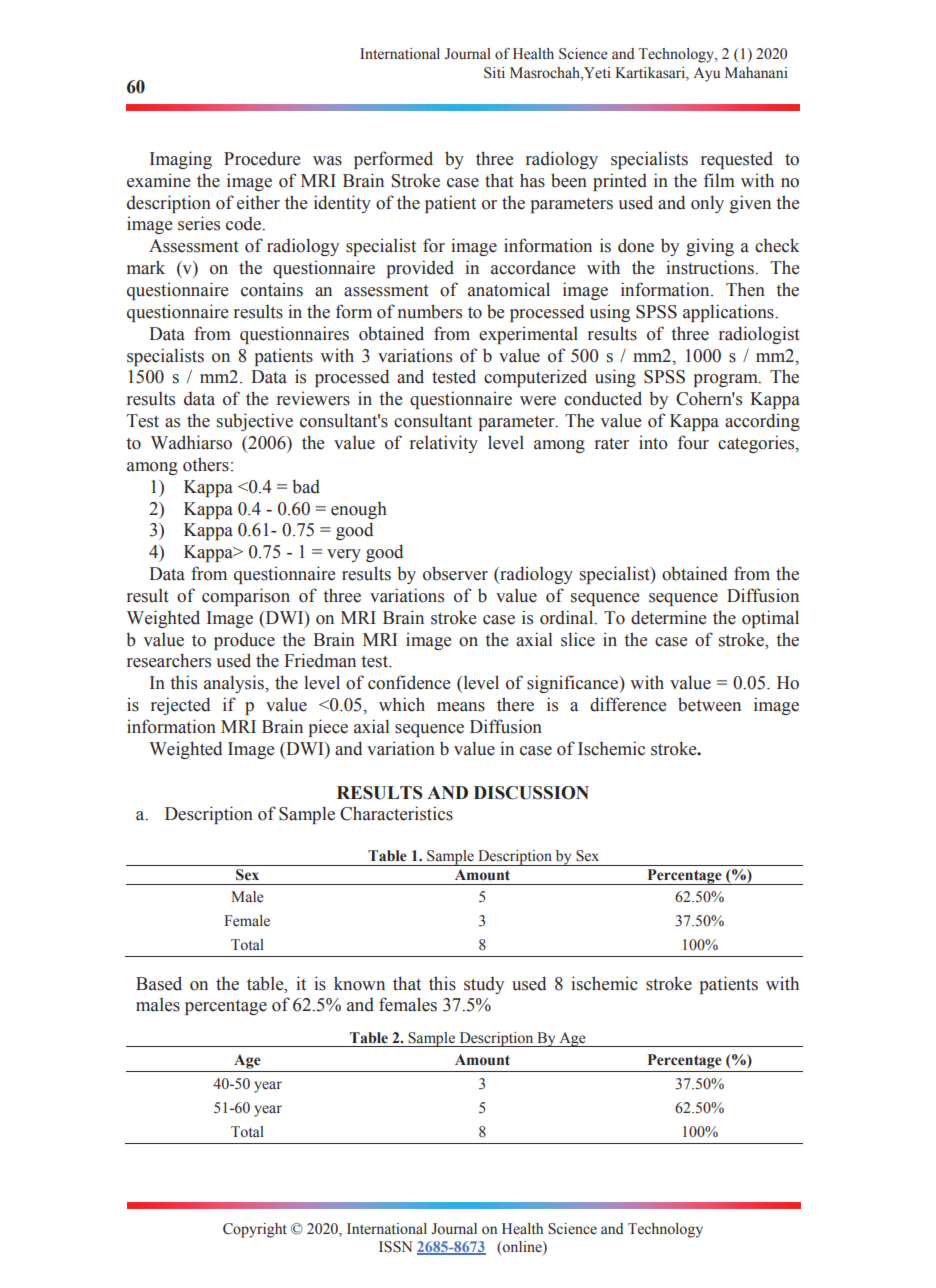 The image size is (936, 1288). I want to click on observer, so click(455, 573).
